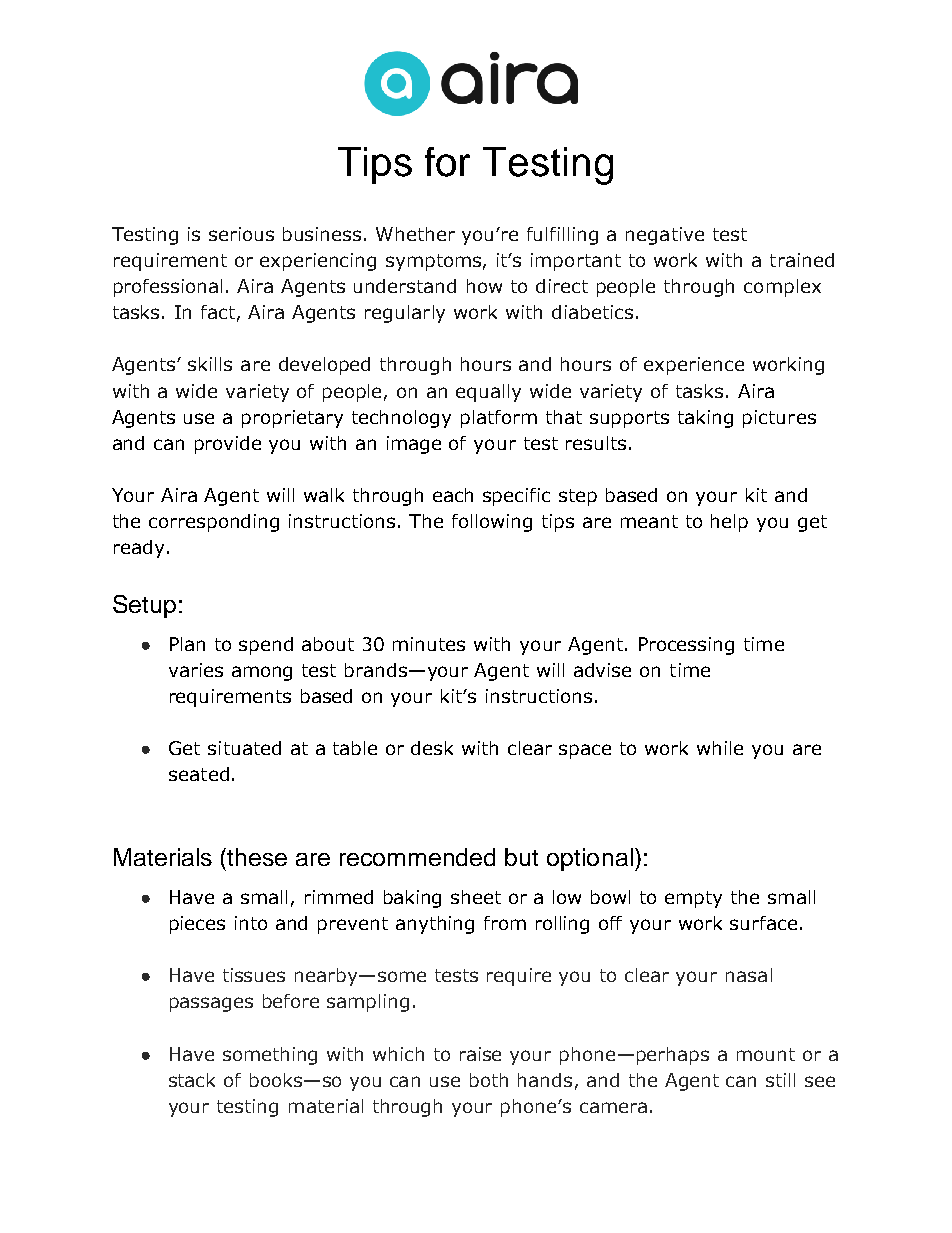 This document has height=1233, width=952. Describe the element at coordinates (214, 523) in the document. I see `corresponding` at that location.
